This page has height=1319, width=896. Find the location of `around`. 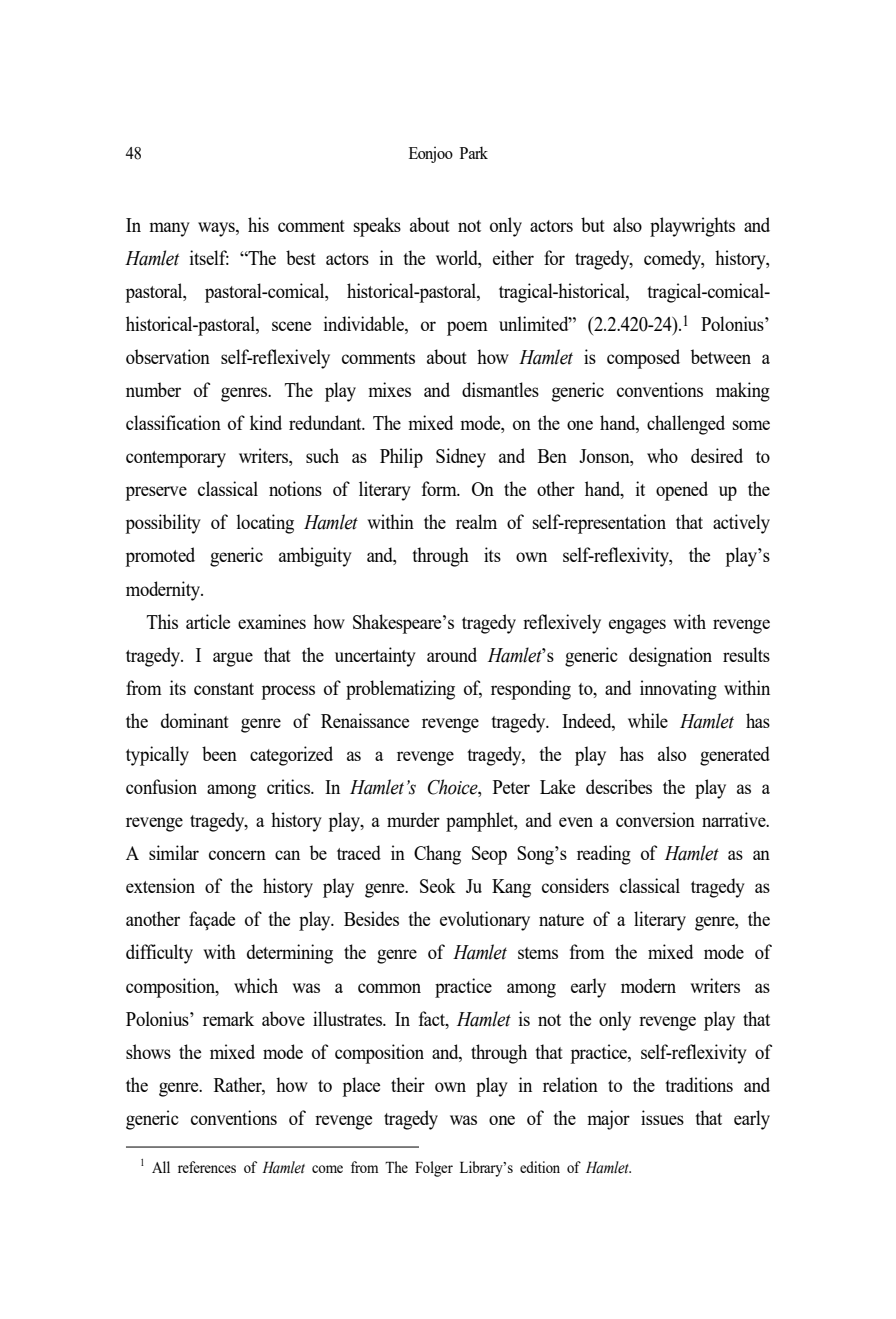

around is located at coordinates (452, 654).
